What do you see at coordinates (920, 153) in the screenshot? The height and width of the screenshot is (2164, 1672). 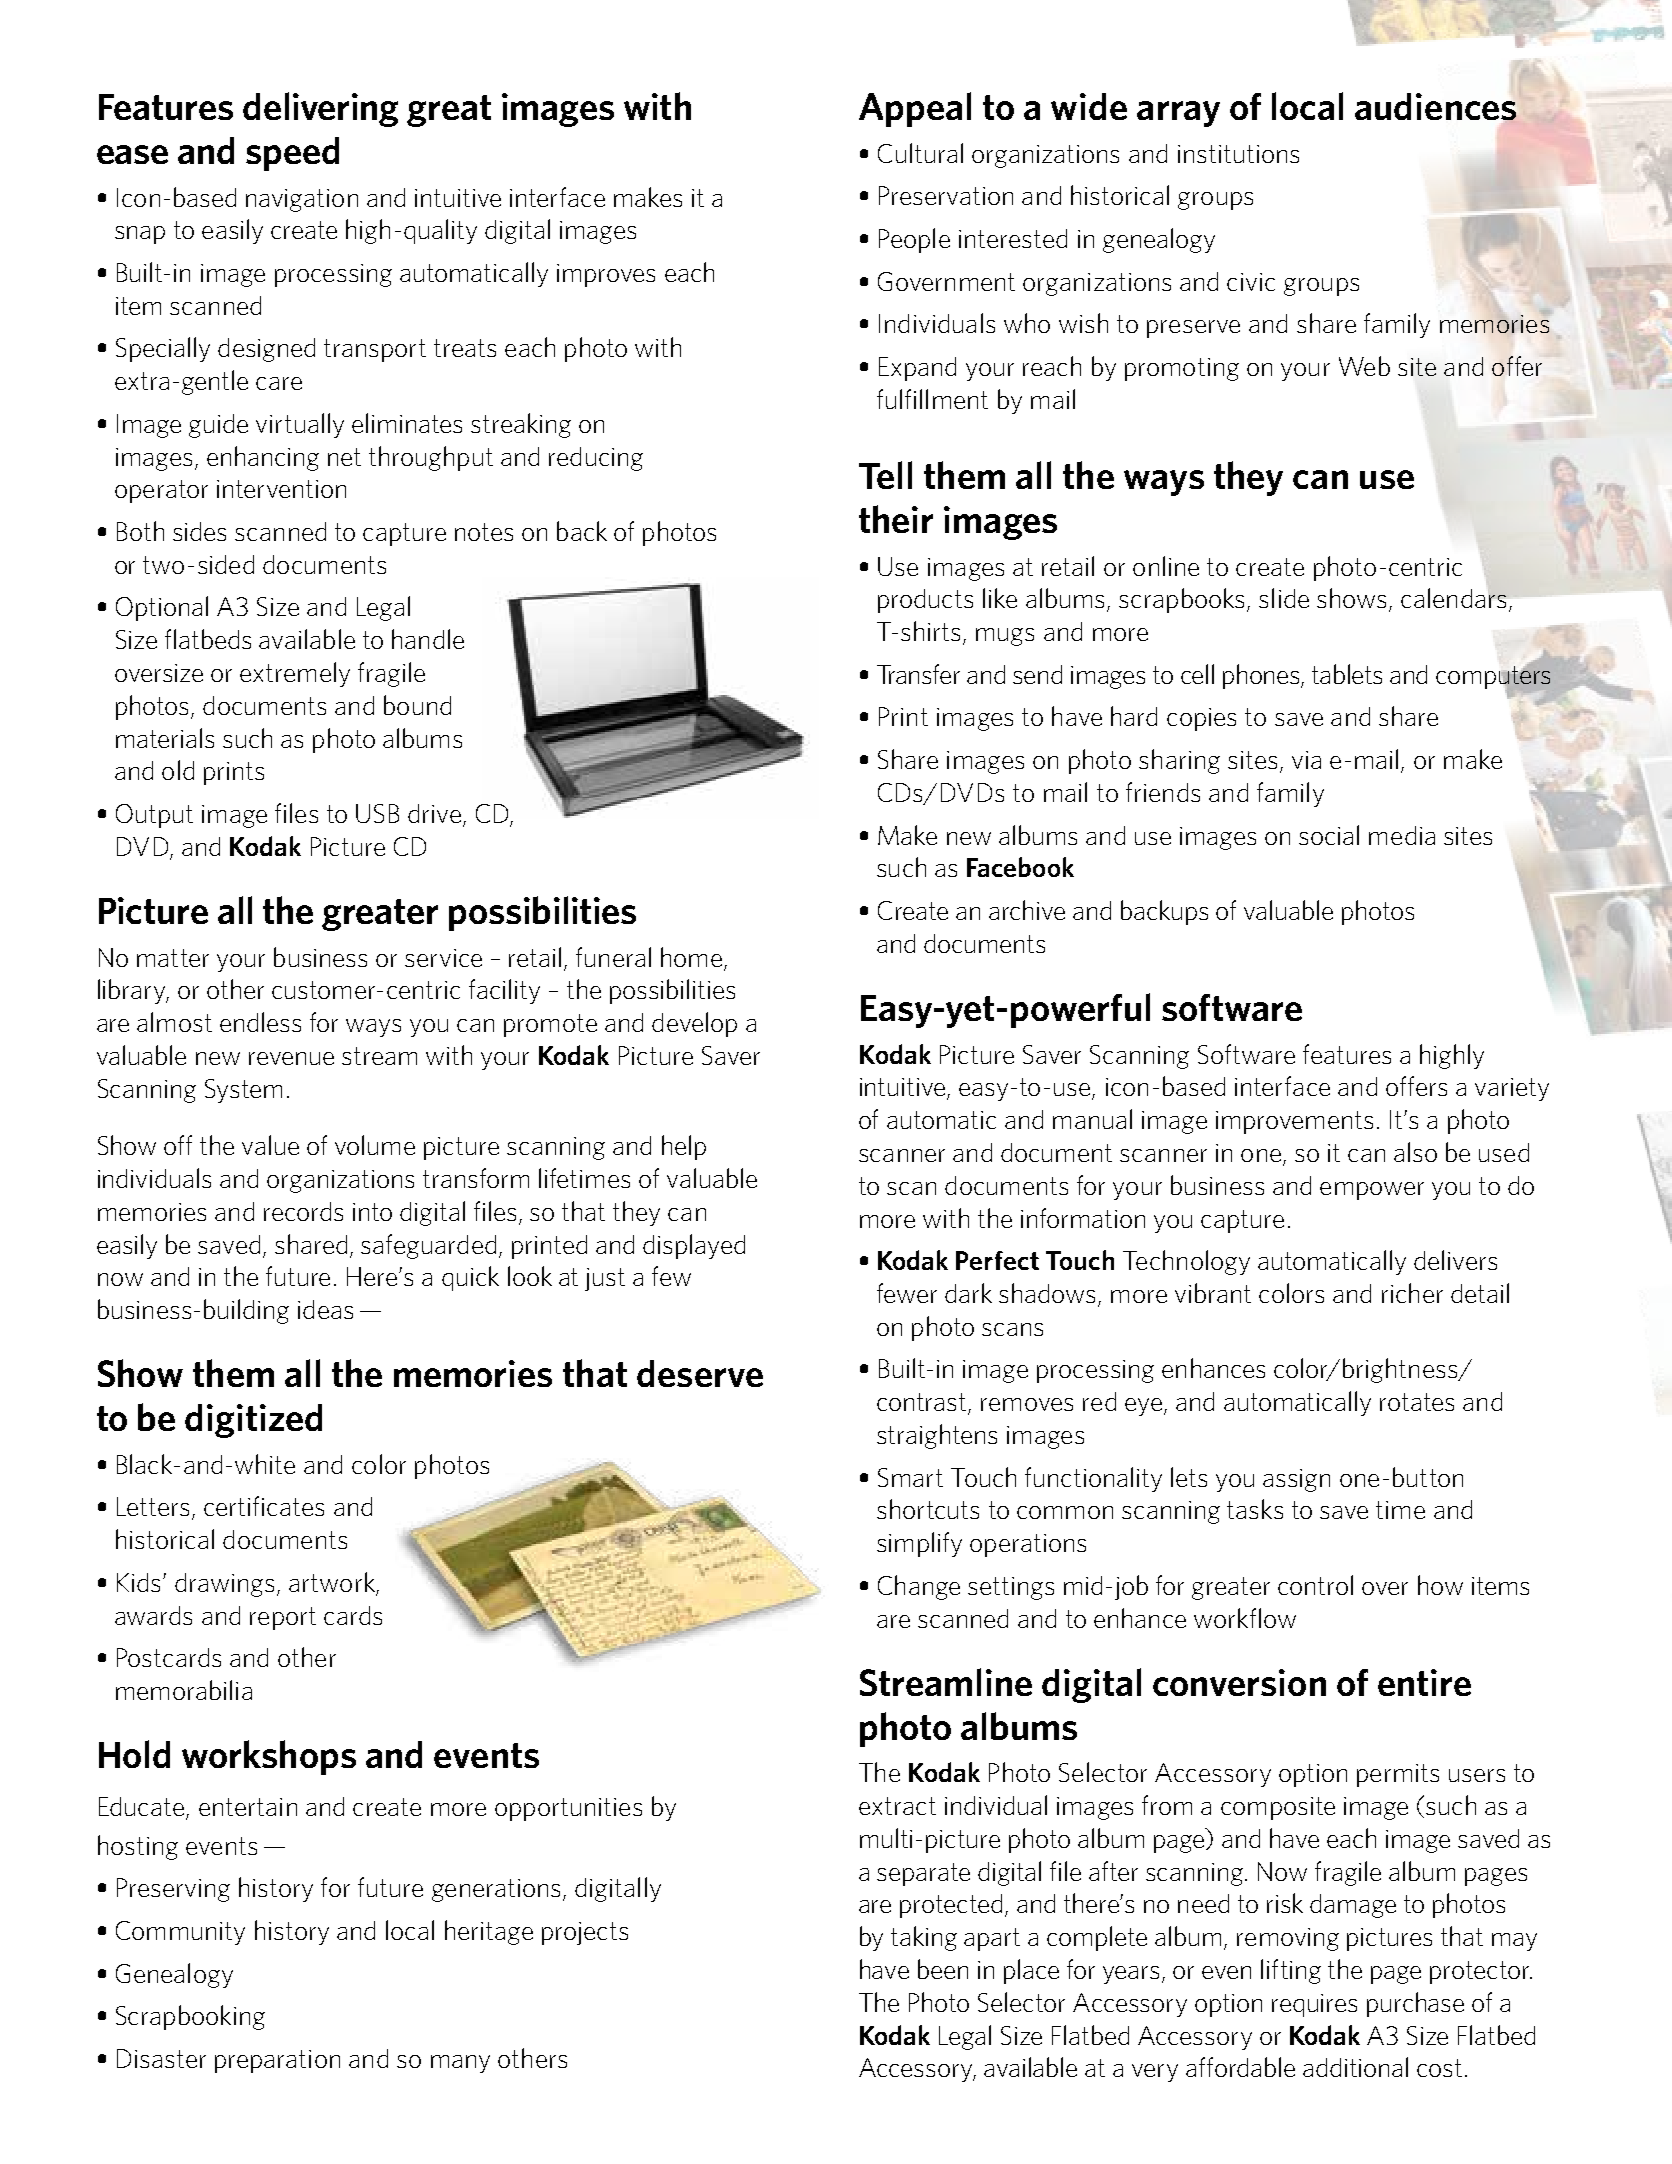 I see `Cultural` at bounding box center [920, 153].
